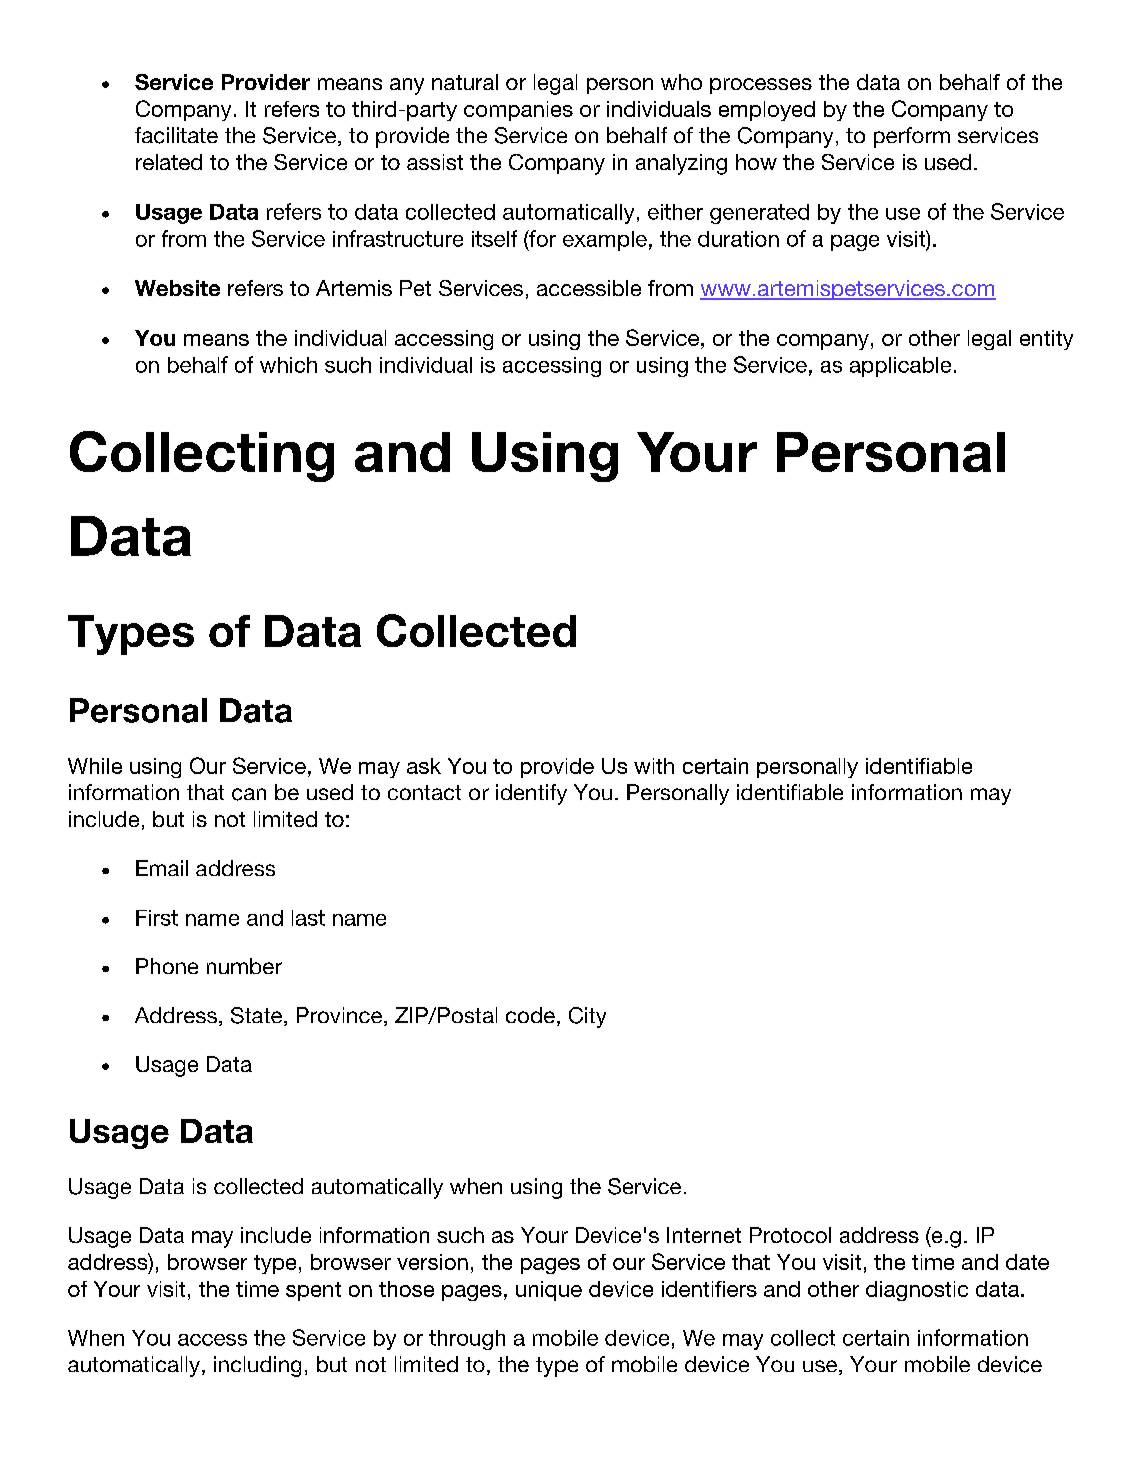  Describe the element at coordinates (587, 1017) in the image. I see `City` at that location.
